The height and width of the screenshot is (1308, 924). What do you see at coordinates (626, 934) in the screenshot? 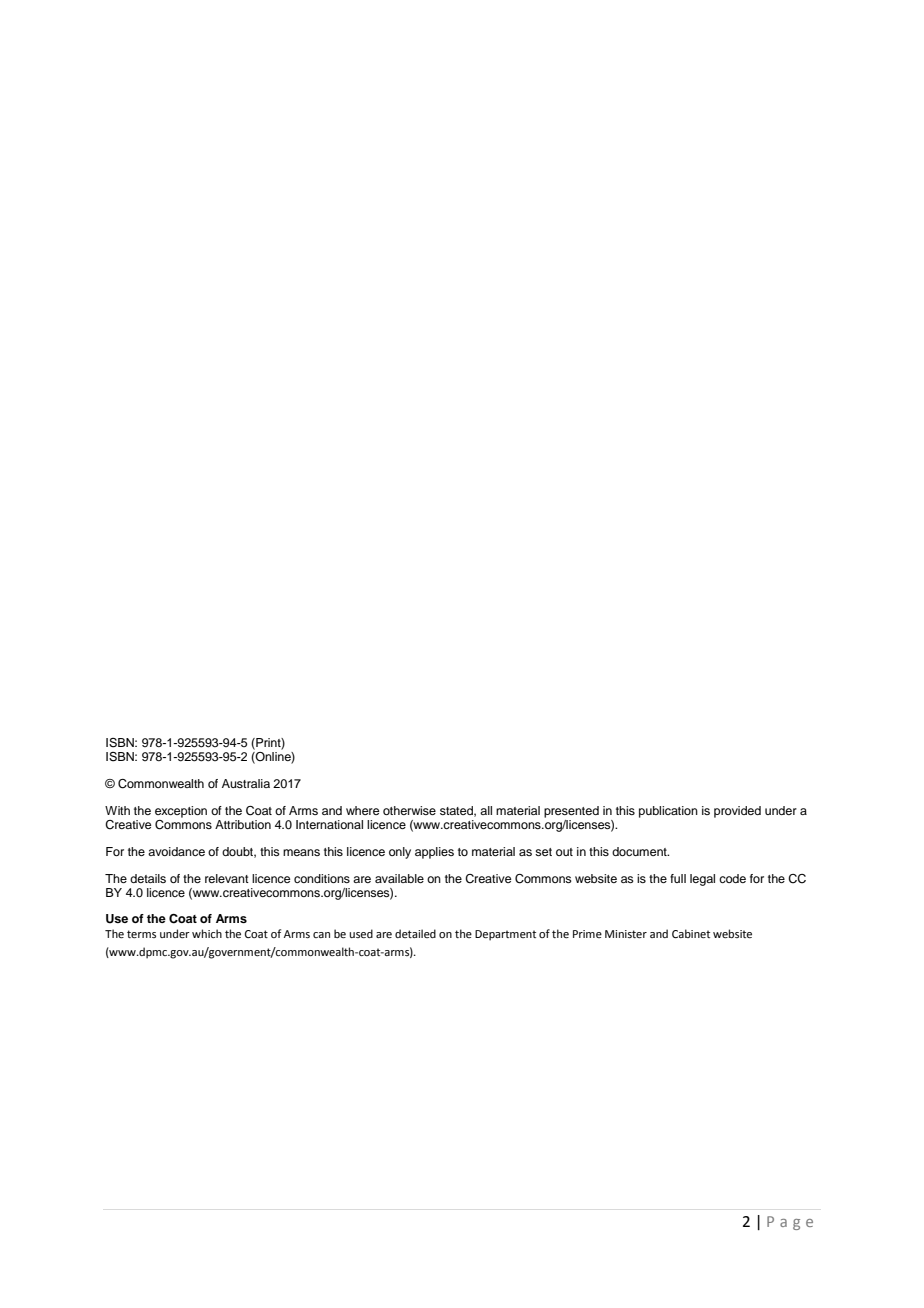
I see `Minister` at bounding box center [626, 934].
